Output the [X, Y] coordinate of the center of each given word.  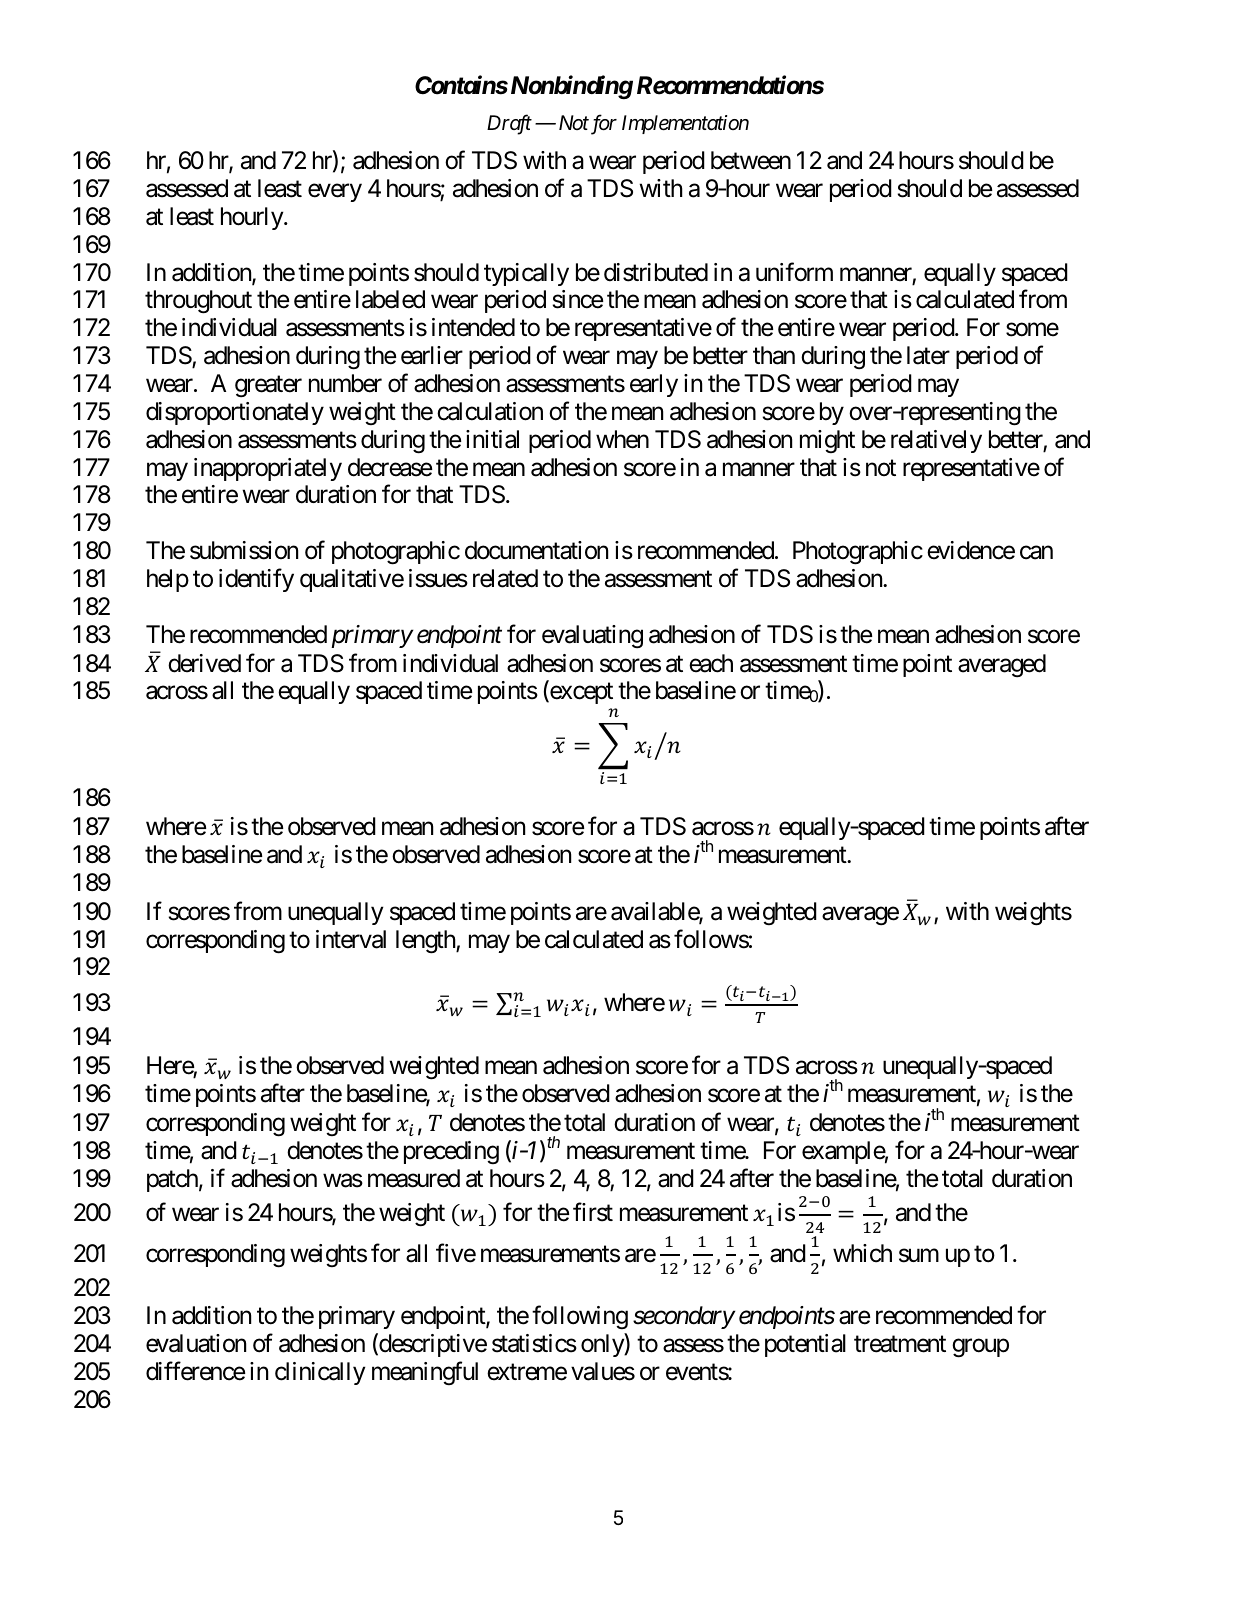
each [711, 663]
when [622, 439]
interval [351, 939]
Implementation [685, 124]
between [751, 160]
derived [204, 663]
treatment [900, 1344]
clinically [320, 1373]
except [580, 693]
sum [919, 1256]
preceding [451, 1152]
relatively [936, 441]
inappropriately [268, 469]
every [335, 193]
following [580, 1317]
